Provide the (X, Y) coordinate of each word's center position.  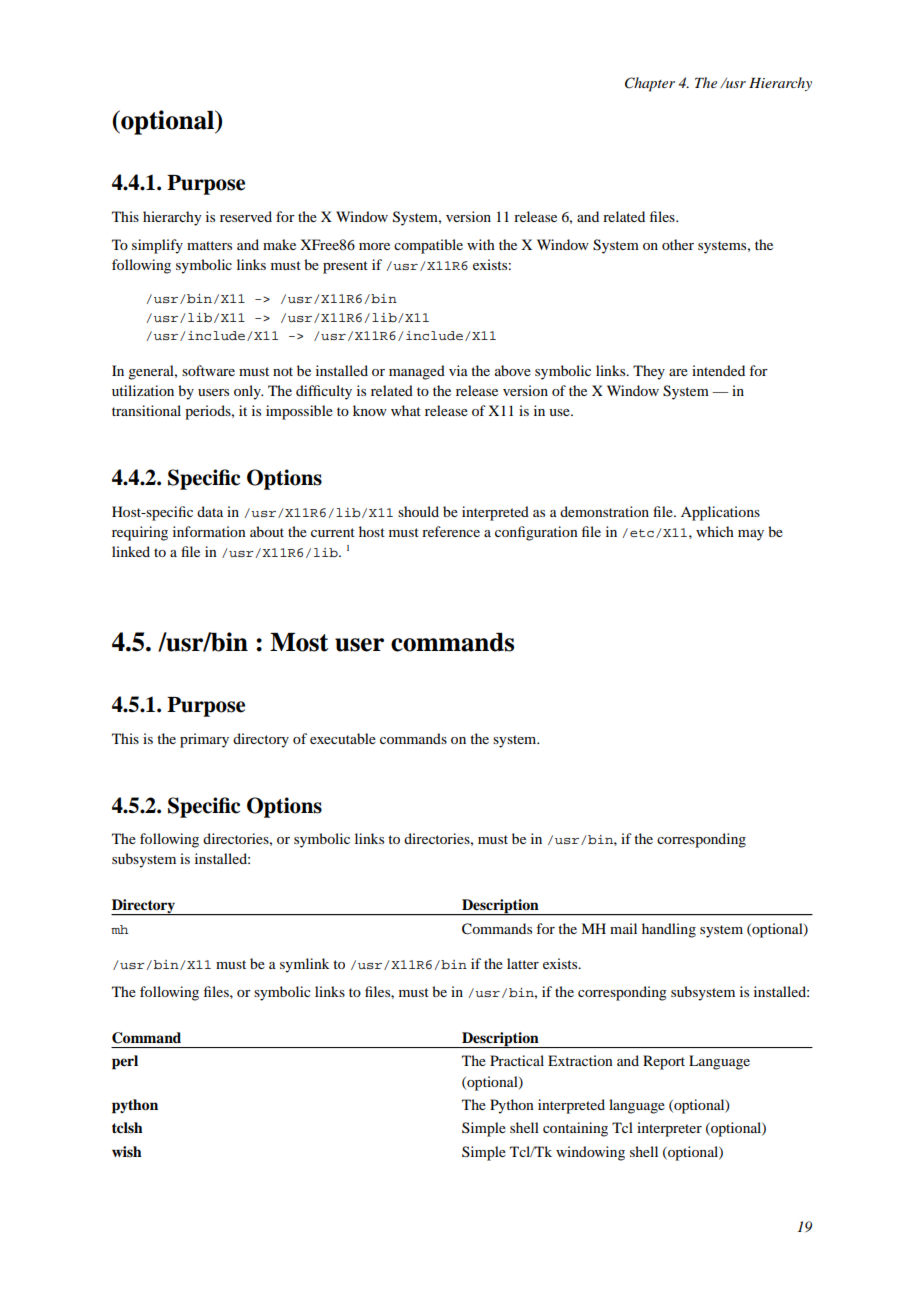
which (715, 531)
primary (204, 740)
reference (451, 531)
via (458, 370)
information (209, 531)
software (208, 370)
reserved (246, 216)
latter (523, 963)
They (649, 372)
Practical (517, 1060)
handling (669, 930)
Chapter (650, 84)
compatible (428, 246)
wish (127, 1151)
